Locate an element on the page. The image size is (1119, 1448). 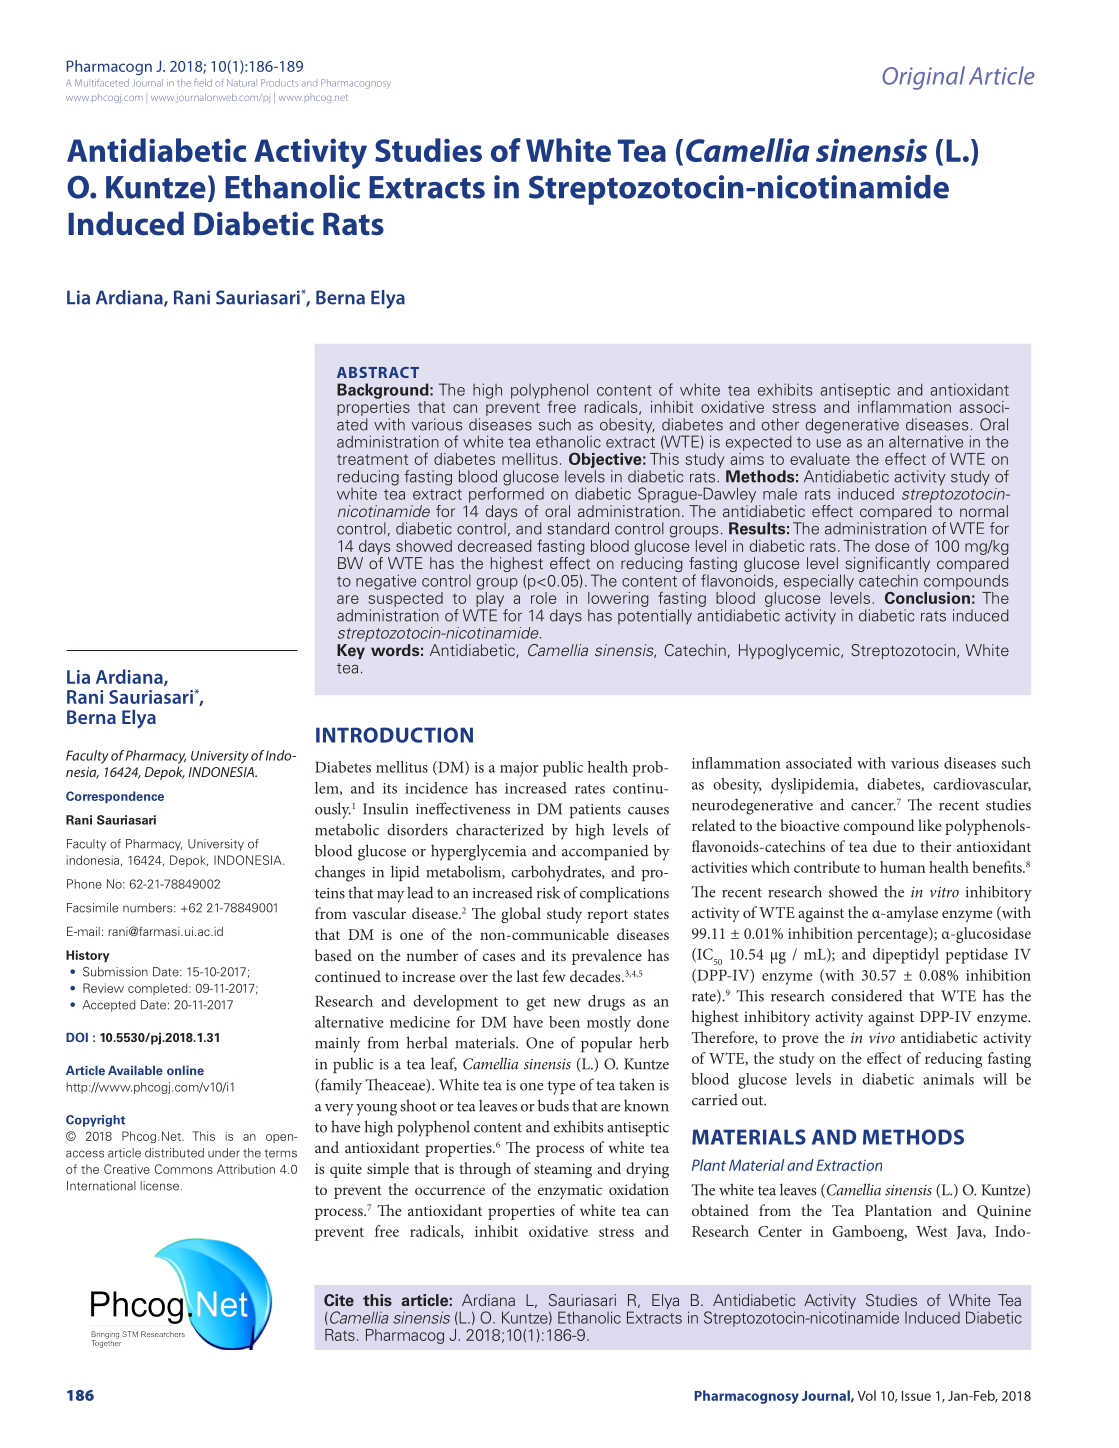
Correspondence is located at coordinates (115, 797).
